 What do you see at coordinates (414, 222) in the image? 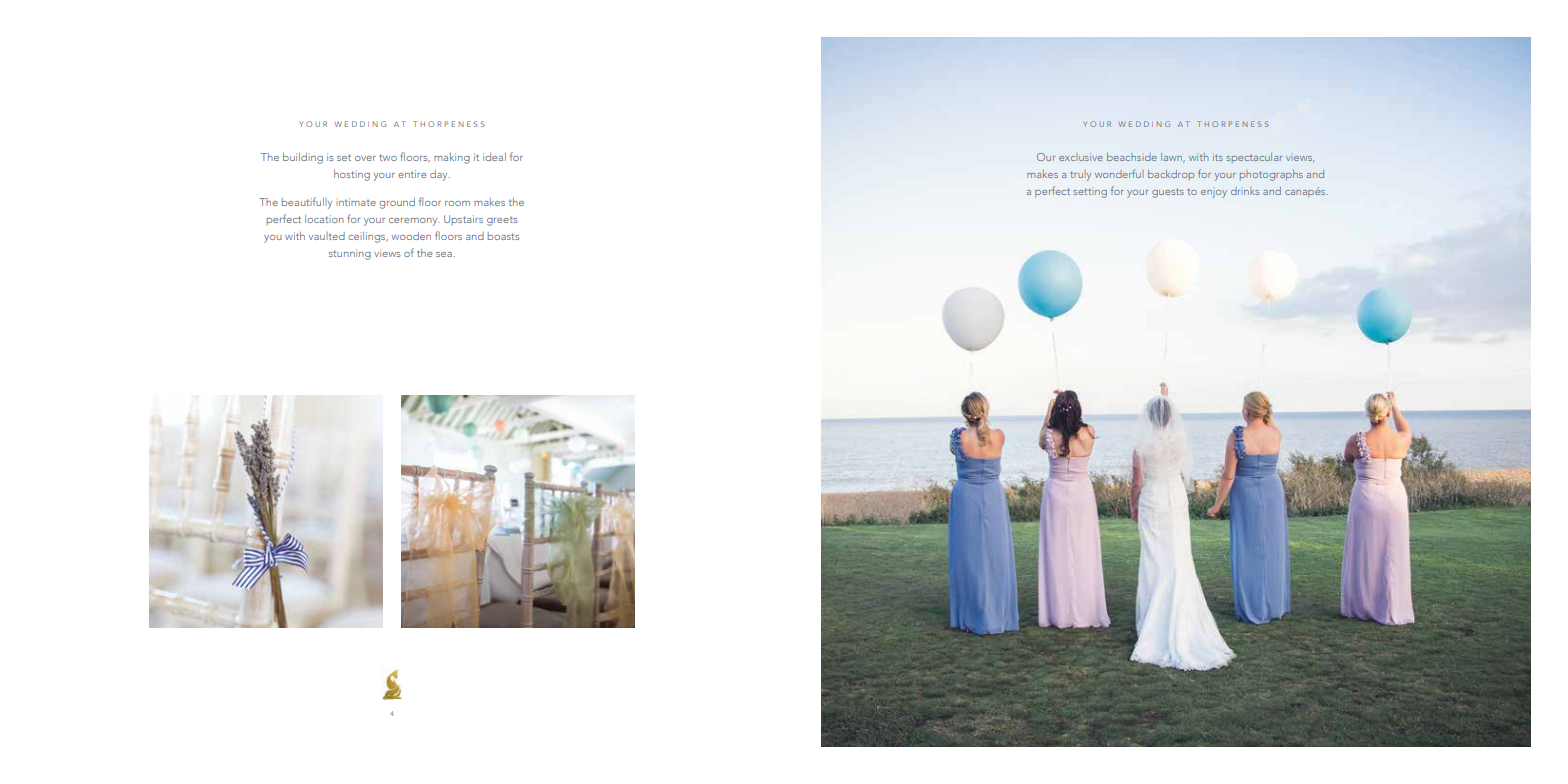
I see `ceremony` at bounding box center [414, 222].
